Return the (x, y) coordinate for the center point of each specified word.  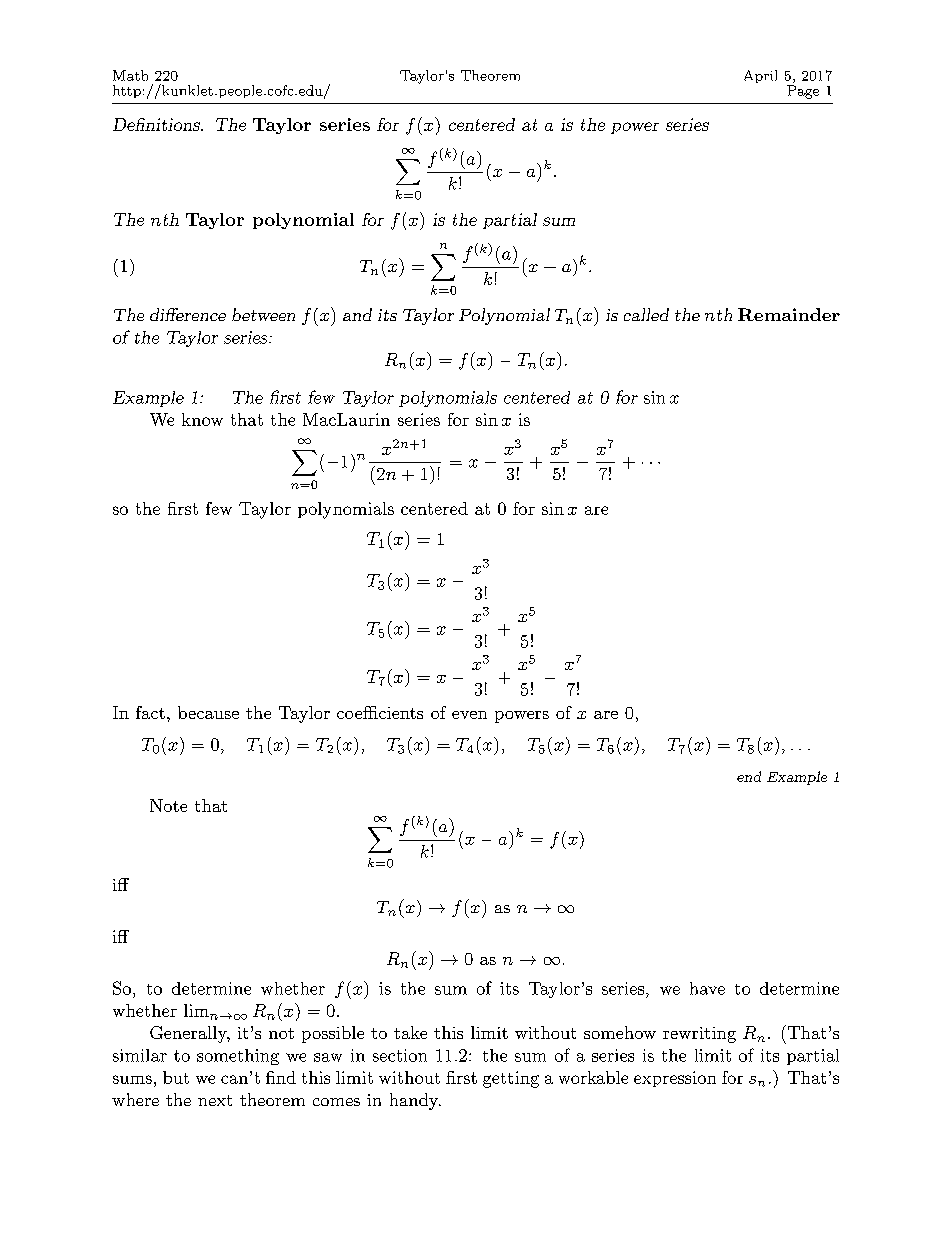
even (469, 715)
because (208, 712)
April (760, 76)
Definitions (157, 124)
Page (803, 92)
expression (675, 1079)
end (749, 776)
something (238, 1057)
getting (511, 1079)
